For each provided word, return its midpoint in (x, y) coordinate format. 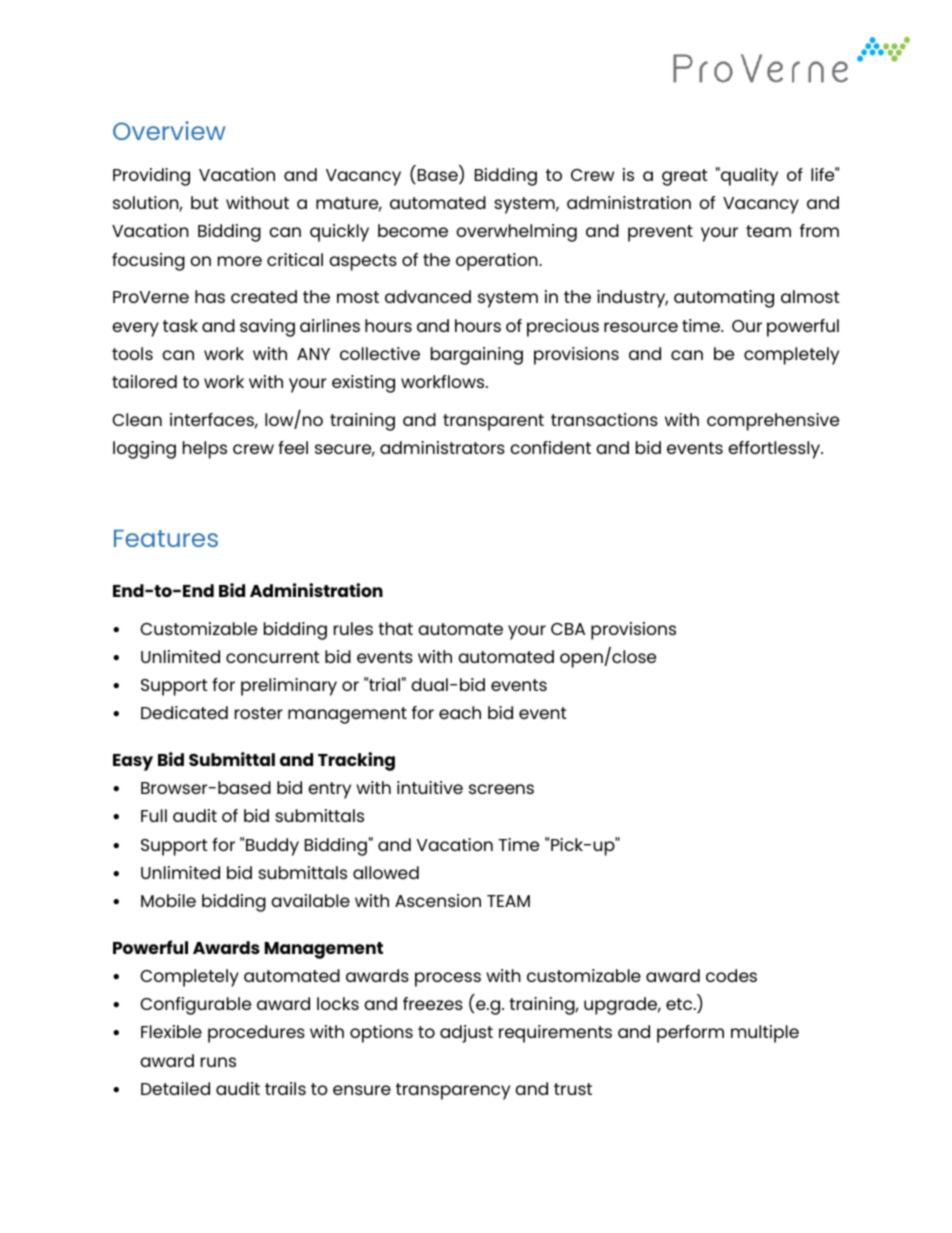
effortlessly (775, 450)
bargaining (477, 356)
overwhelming (516, 233)
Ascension (438, 900)
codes (731, 975)
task (180, 325)
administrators (442, 447)
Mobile (168, 900)
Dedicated (184, 712)
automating (724, 299)
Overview (169, 130)
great (684, 177)
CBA (568, 629)
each (460, 712)
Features (166, 538)
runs (218, 1062)
